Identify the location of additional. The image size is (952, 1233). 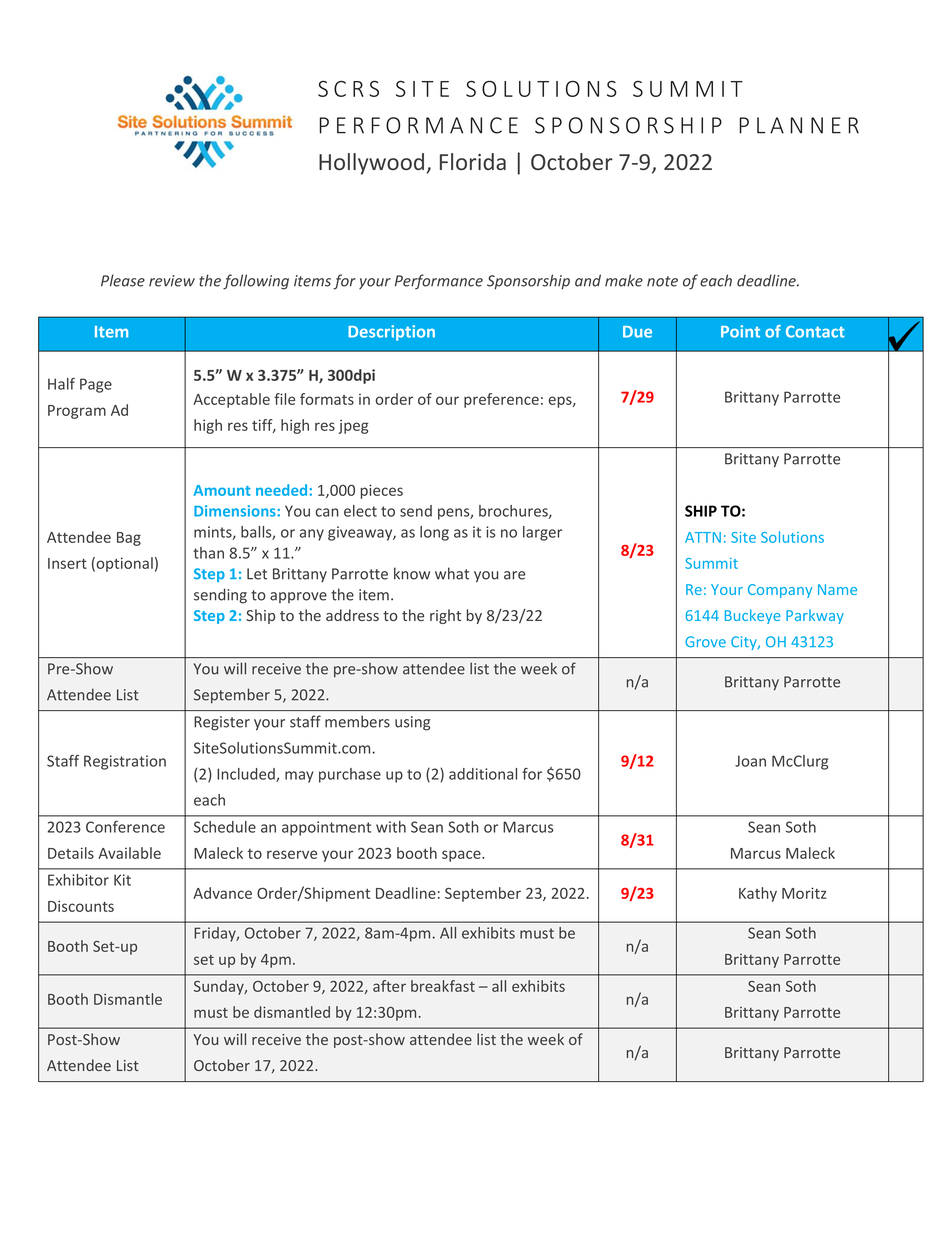
(483, 774).
